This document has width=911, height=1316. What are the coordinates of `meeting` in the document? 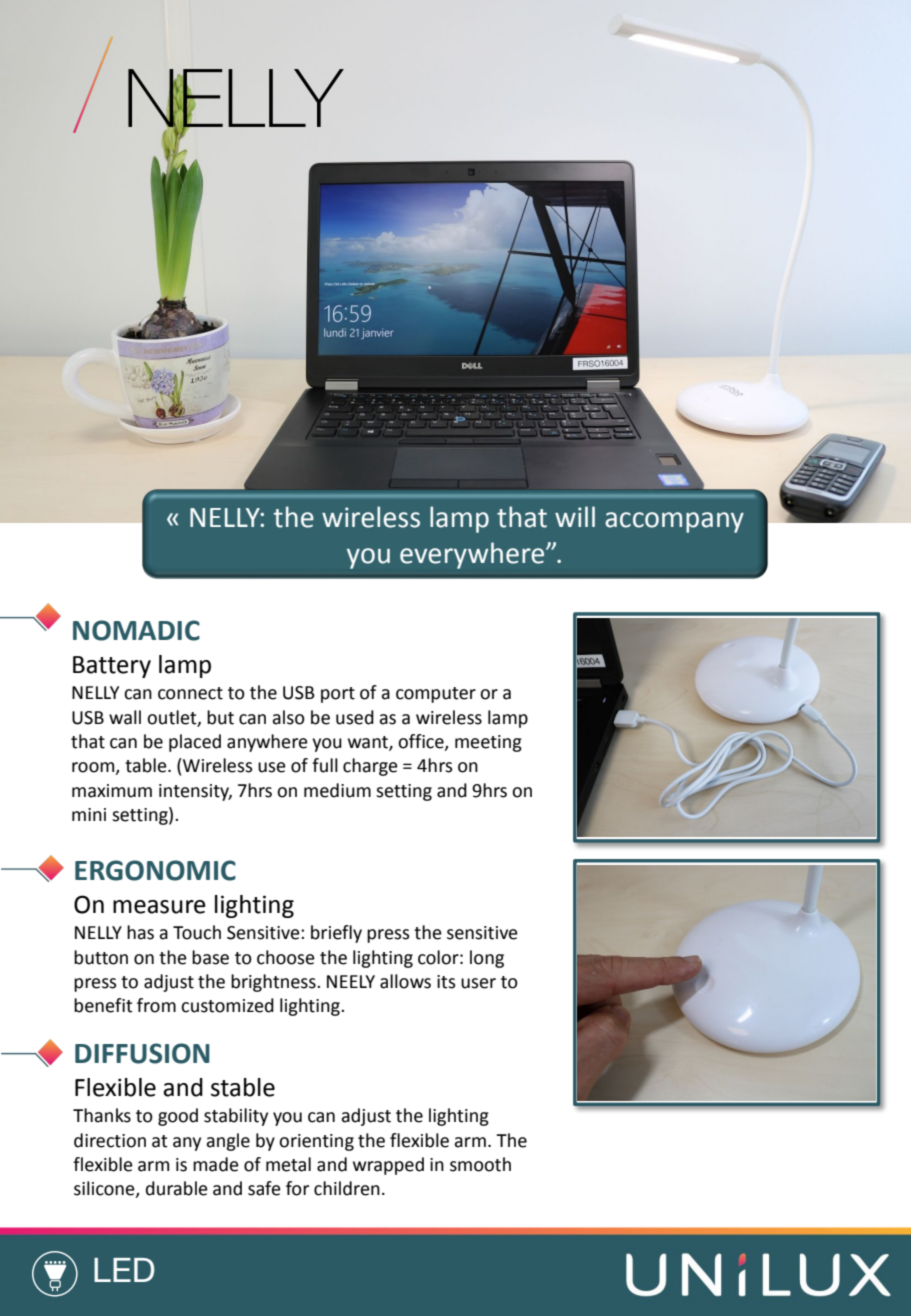 It's located at (488, 743).
